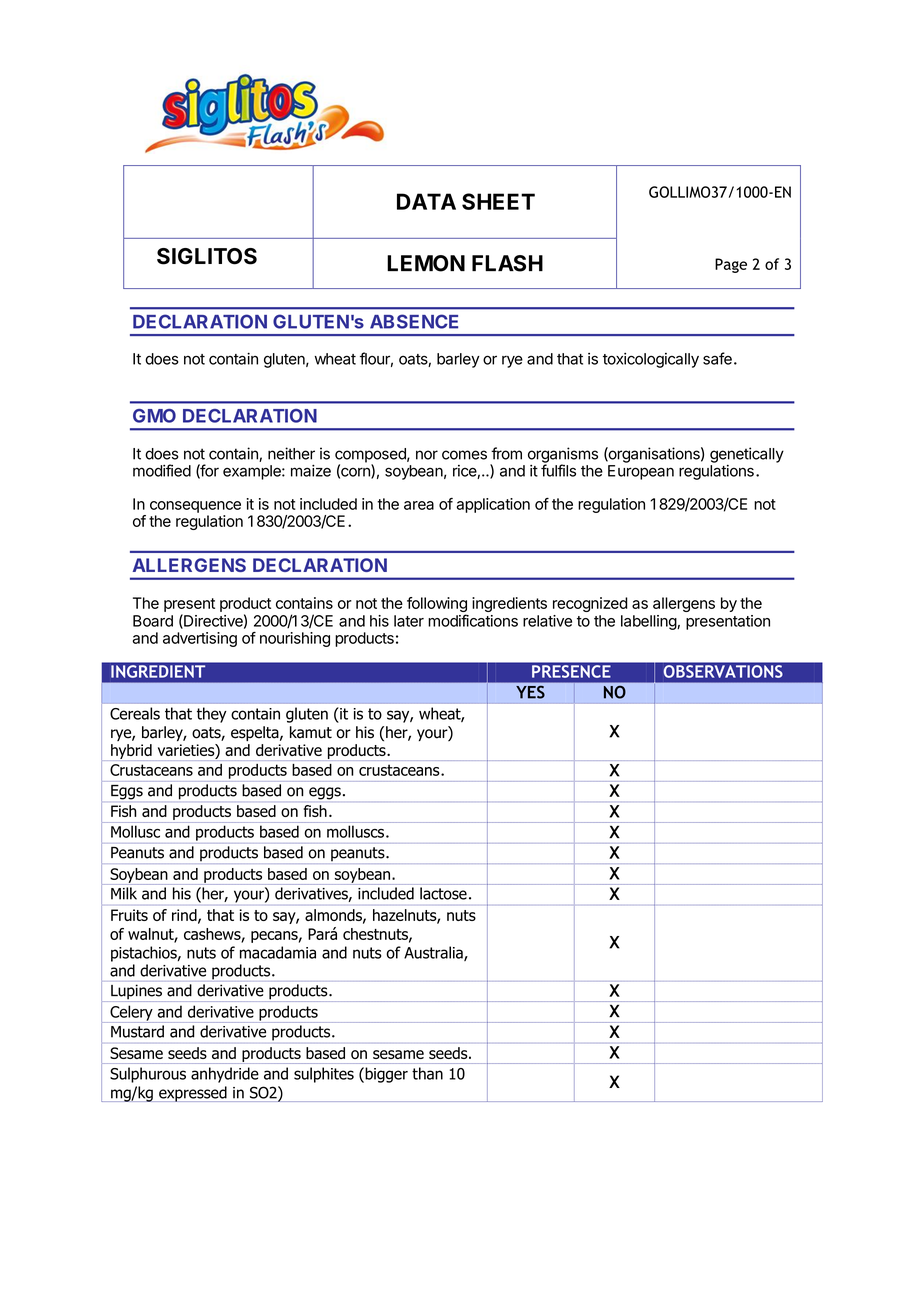  What do you see at coordinates (154, 416) in the page?
I see `GMO` at bounding box center [154, 416].
